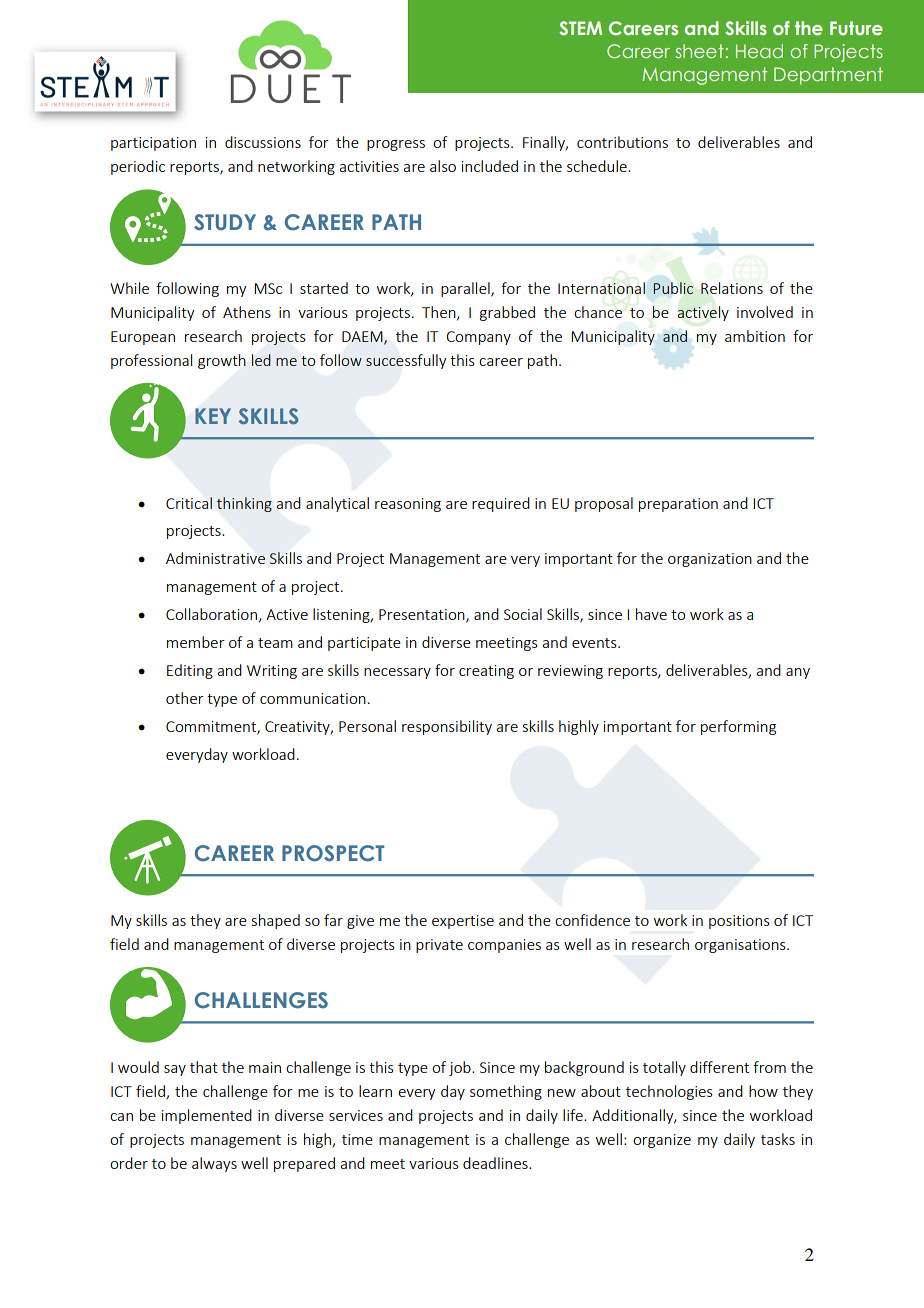  Describe the element at coordinates (710, 560) in the document. I see `organization` at that location.
